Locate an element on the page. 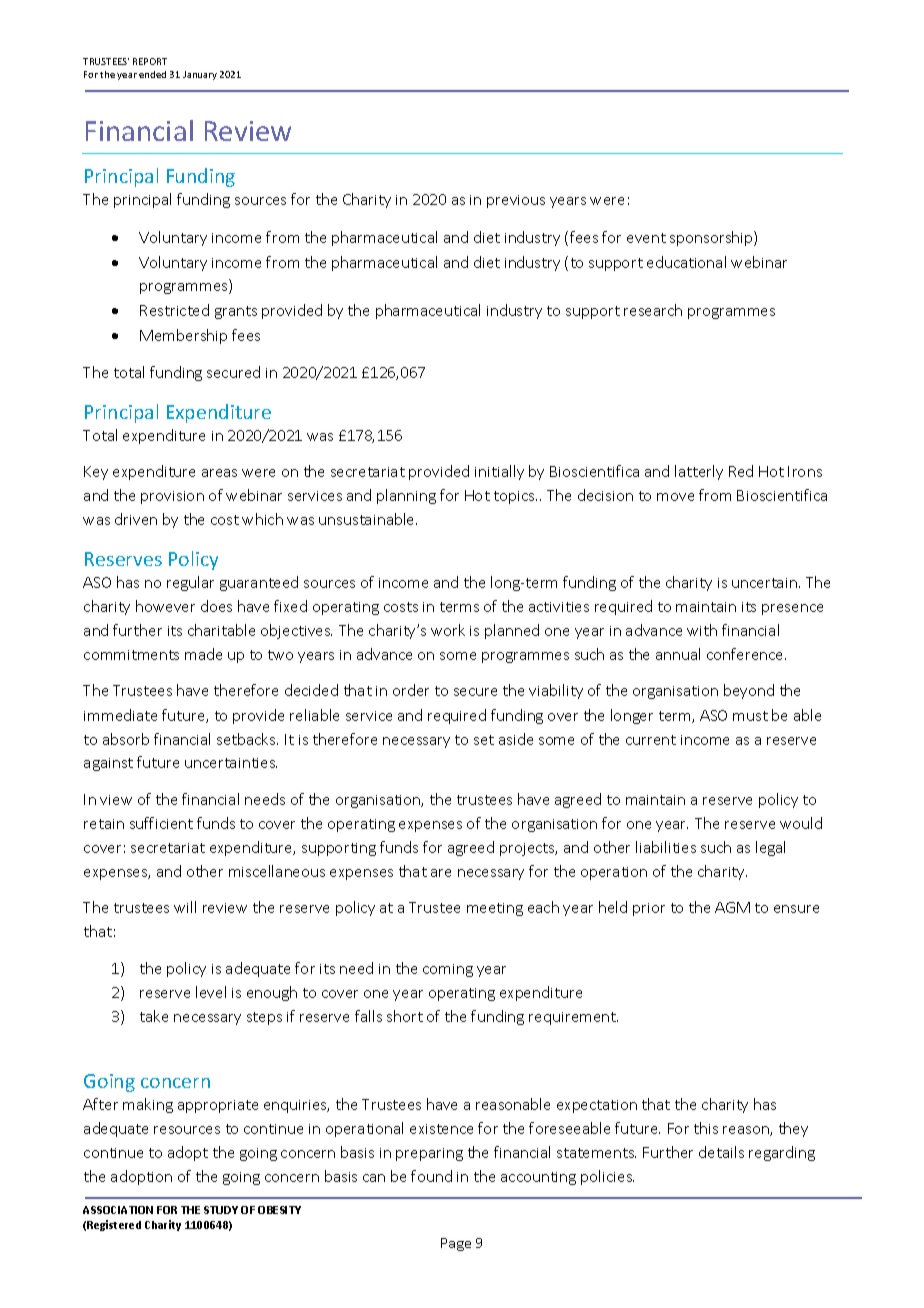  sponsorship is located at coordinates (712, 238).
